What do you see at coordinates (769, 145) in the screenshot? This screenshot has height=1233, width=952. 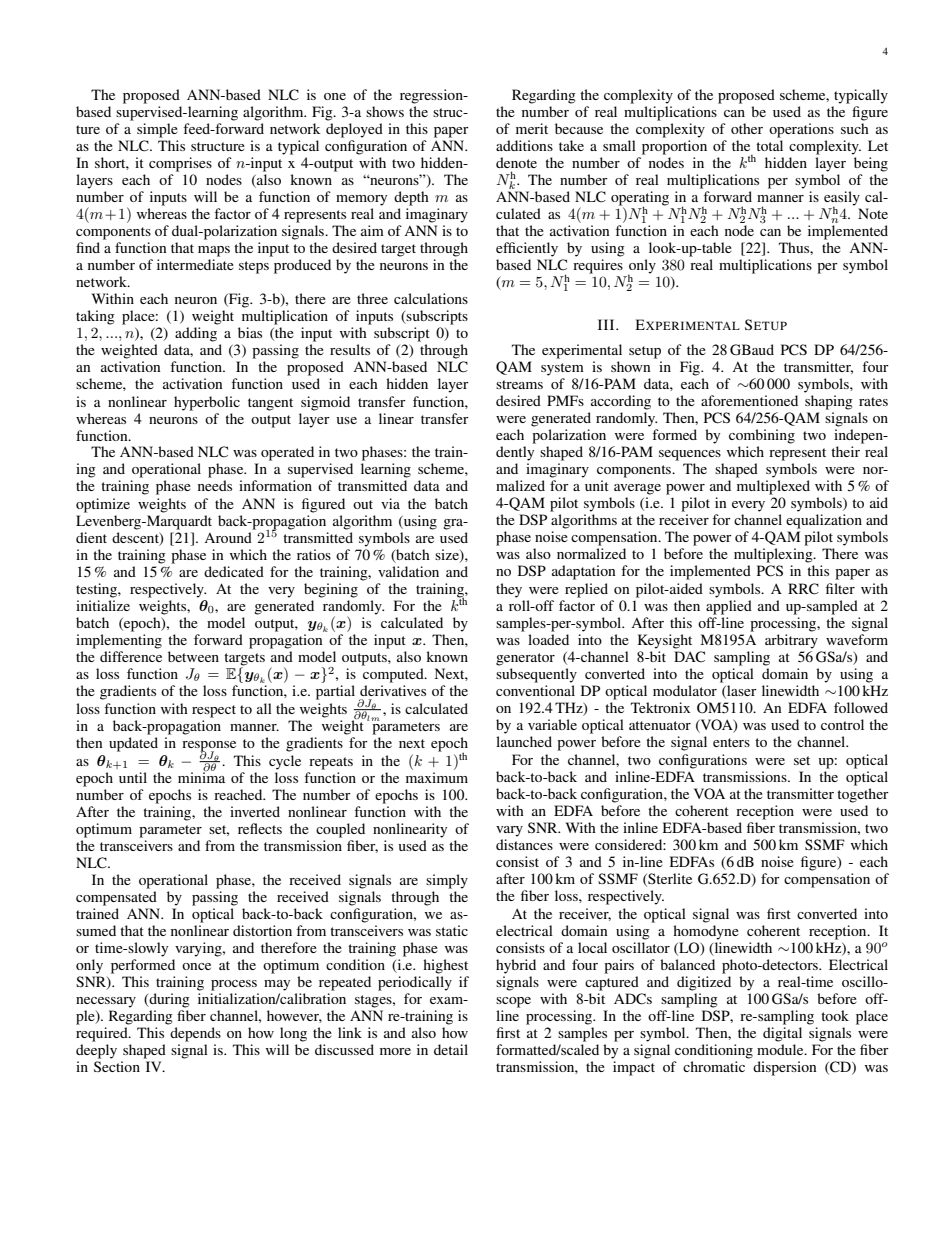 I see `total` at bounding box center [769, 145].
